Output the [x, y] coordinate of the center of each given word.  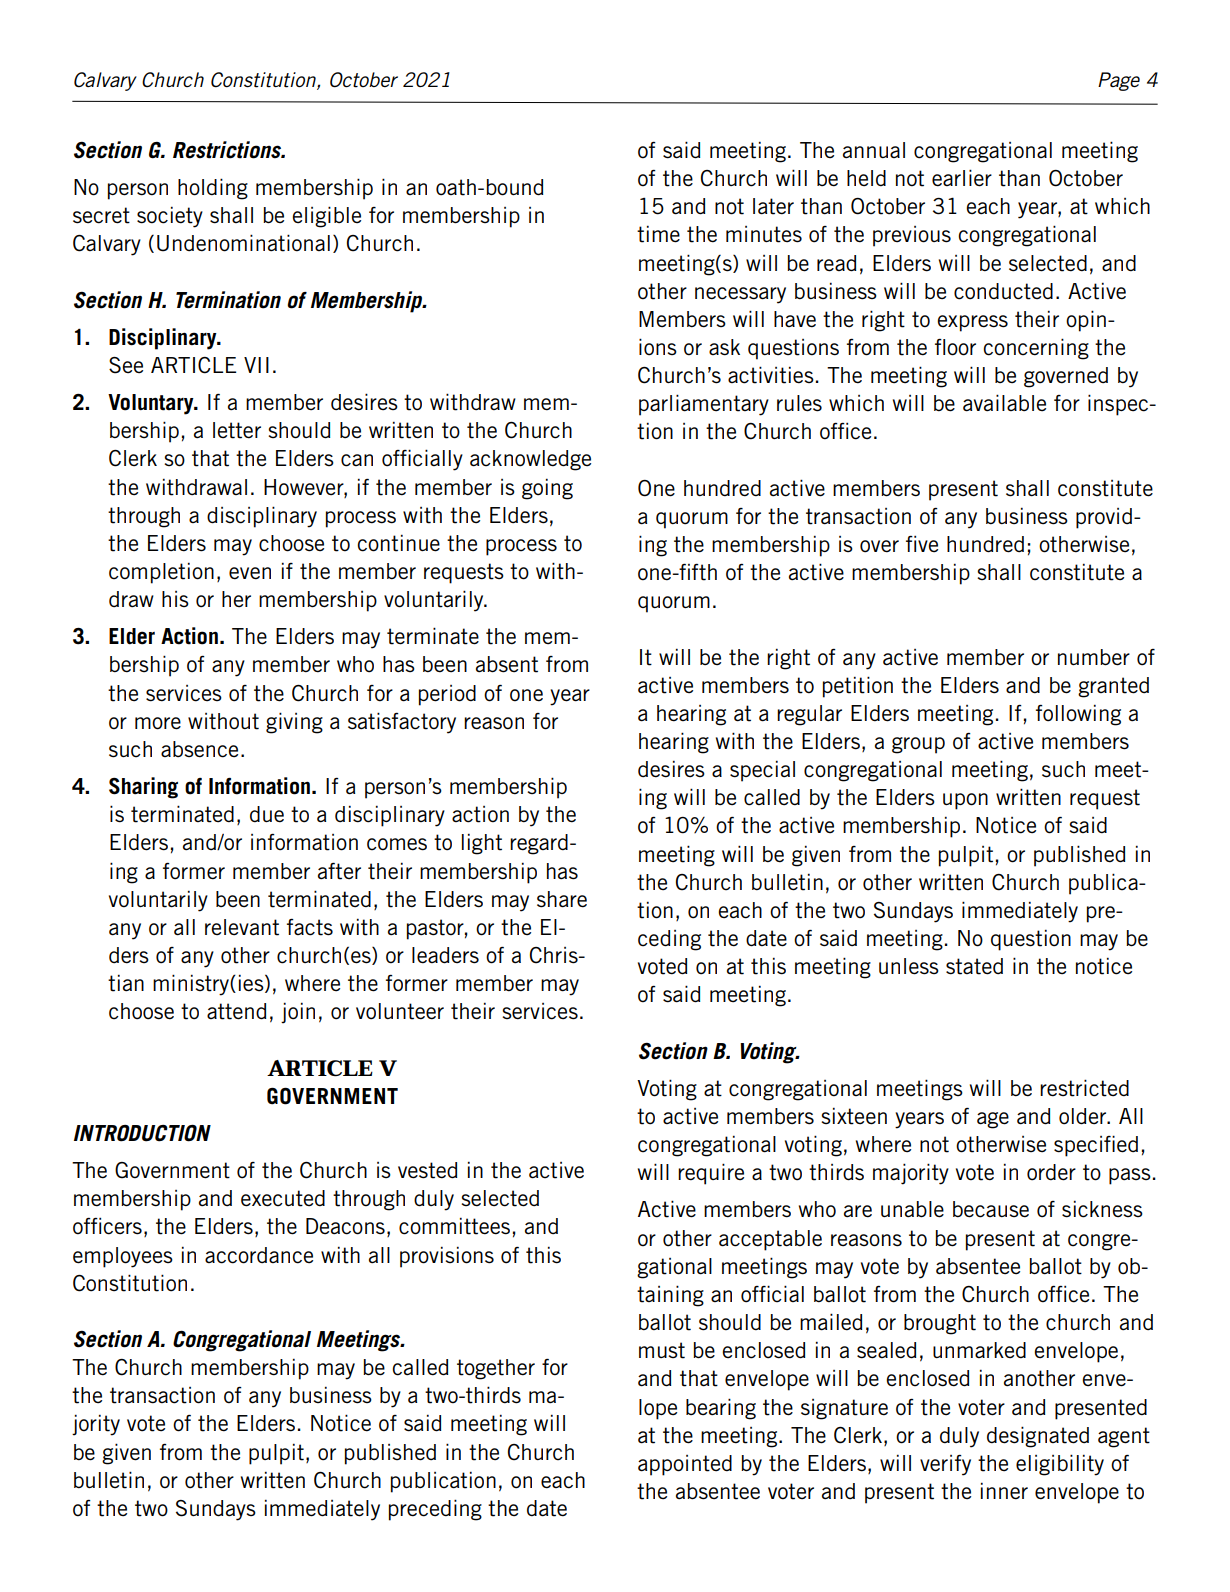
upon [965, 801]
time [658, 234]
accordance [259, 1255]
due [267, 814]
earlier [962, 178]
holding [213, 189]
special [762, 771]
